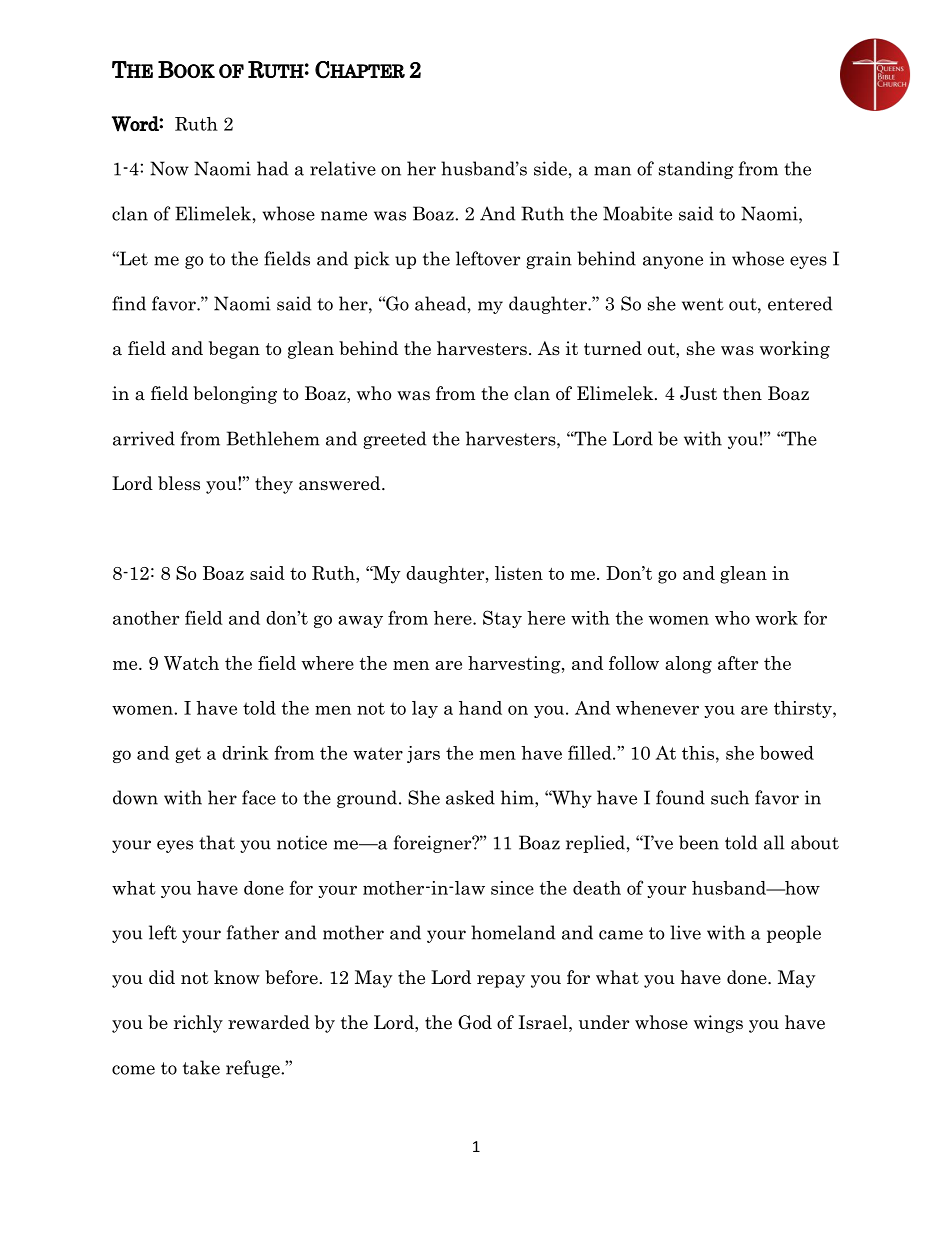  I want to click on jars, so click(423, 754).
